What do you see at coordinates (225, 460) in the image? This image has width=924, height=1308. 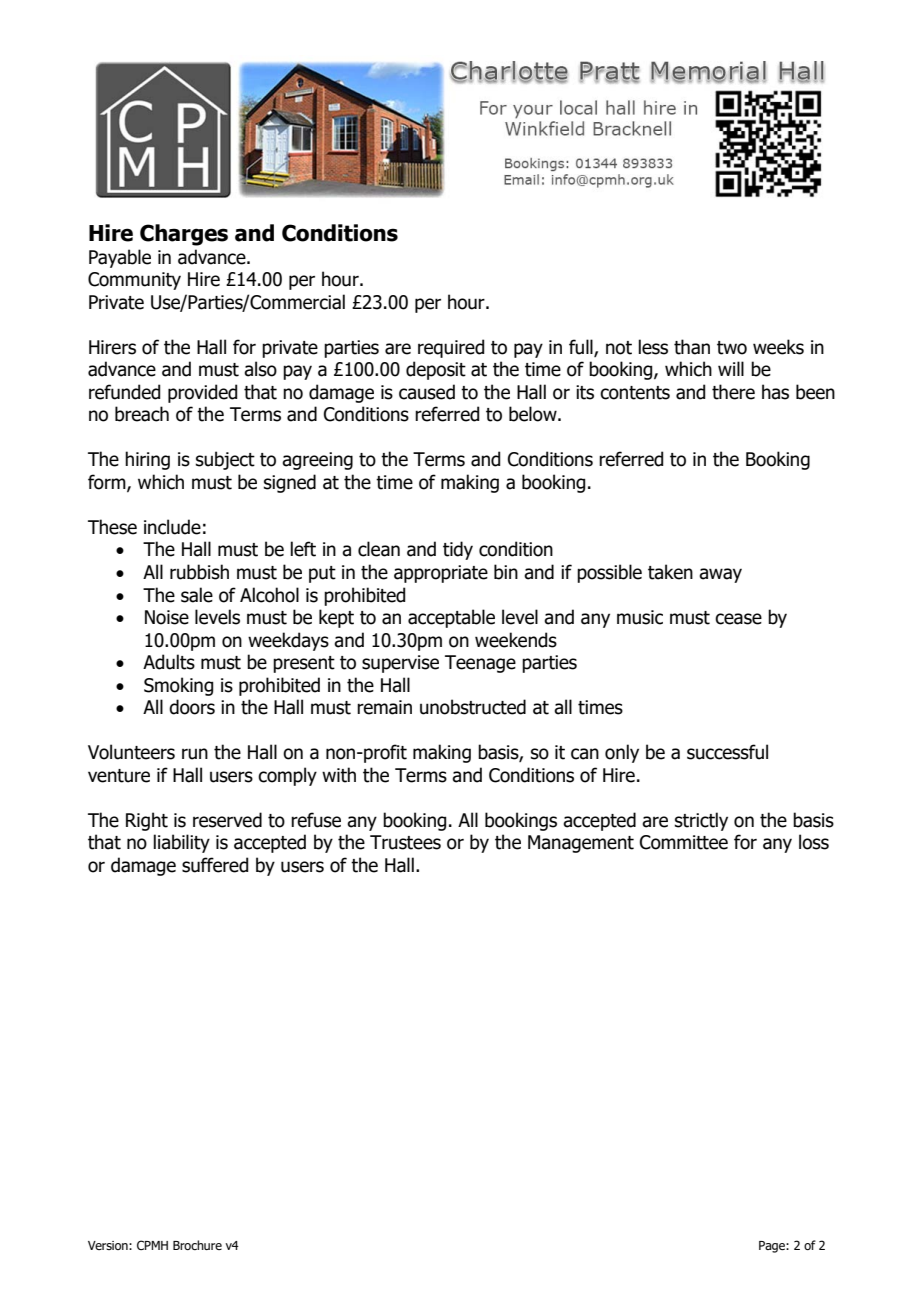 I see `subject` at bounding box center [225, 460].
